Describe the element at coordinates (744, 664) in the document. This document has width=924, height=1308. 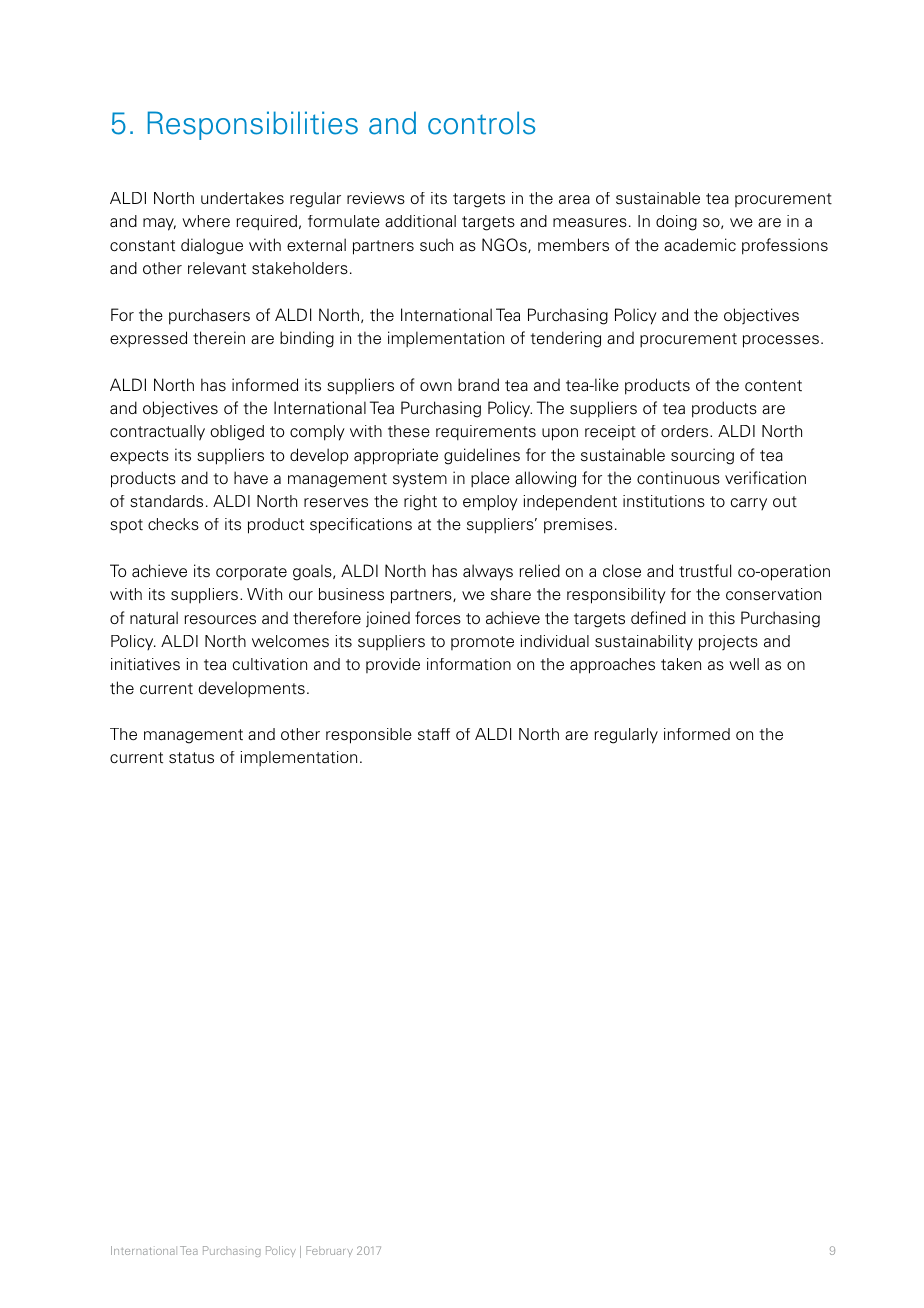
I see `well` at that location.
